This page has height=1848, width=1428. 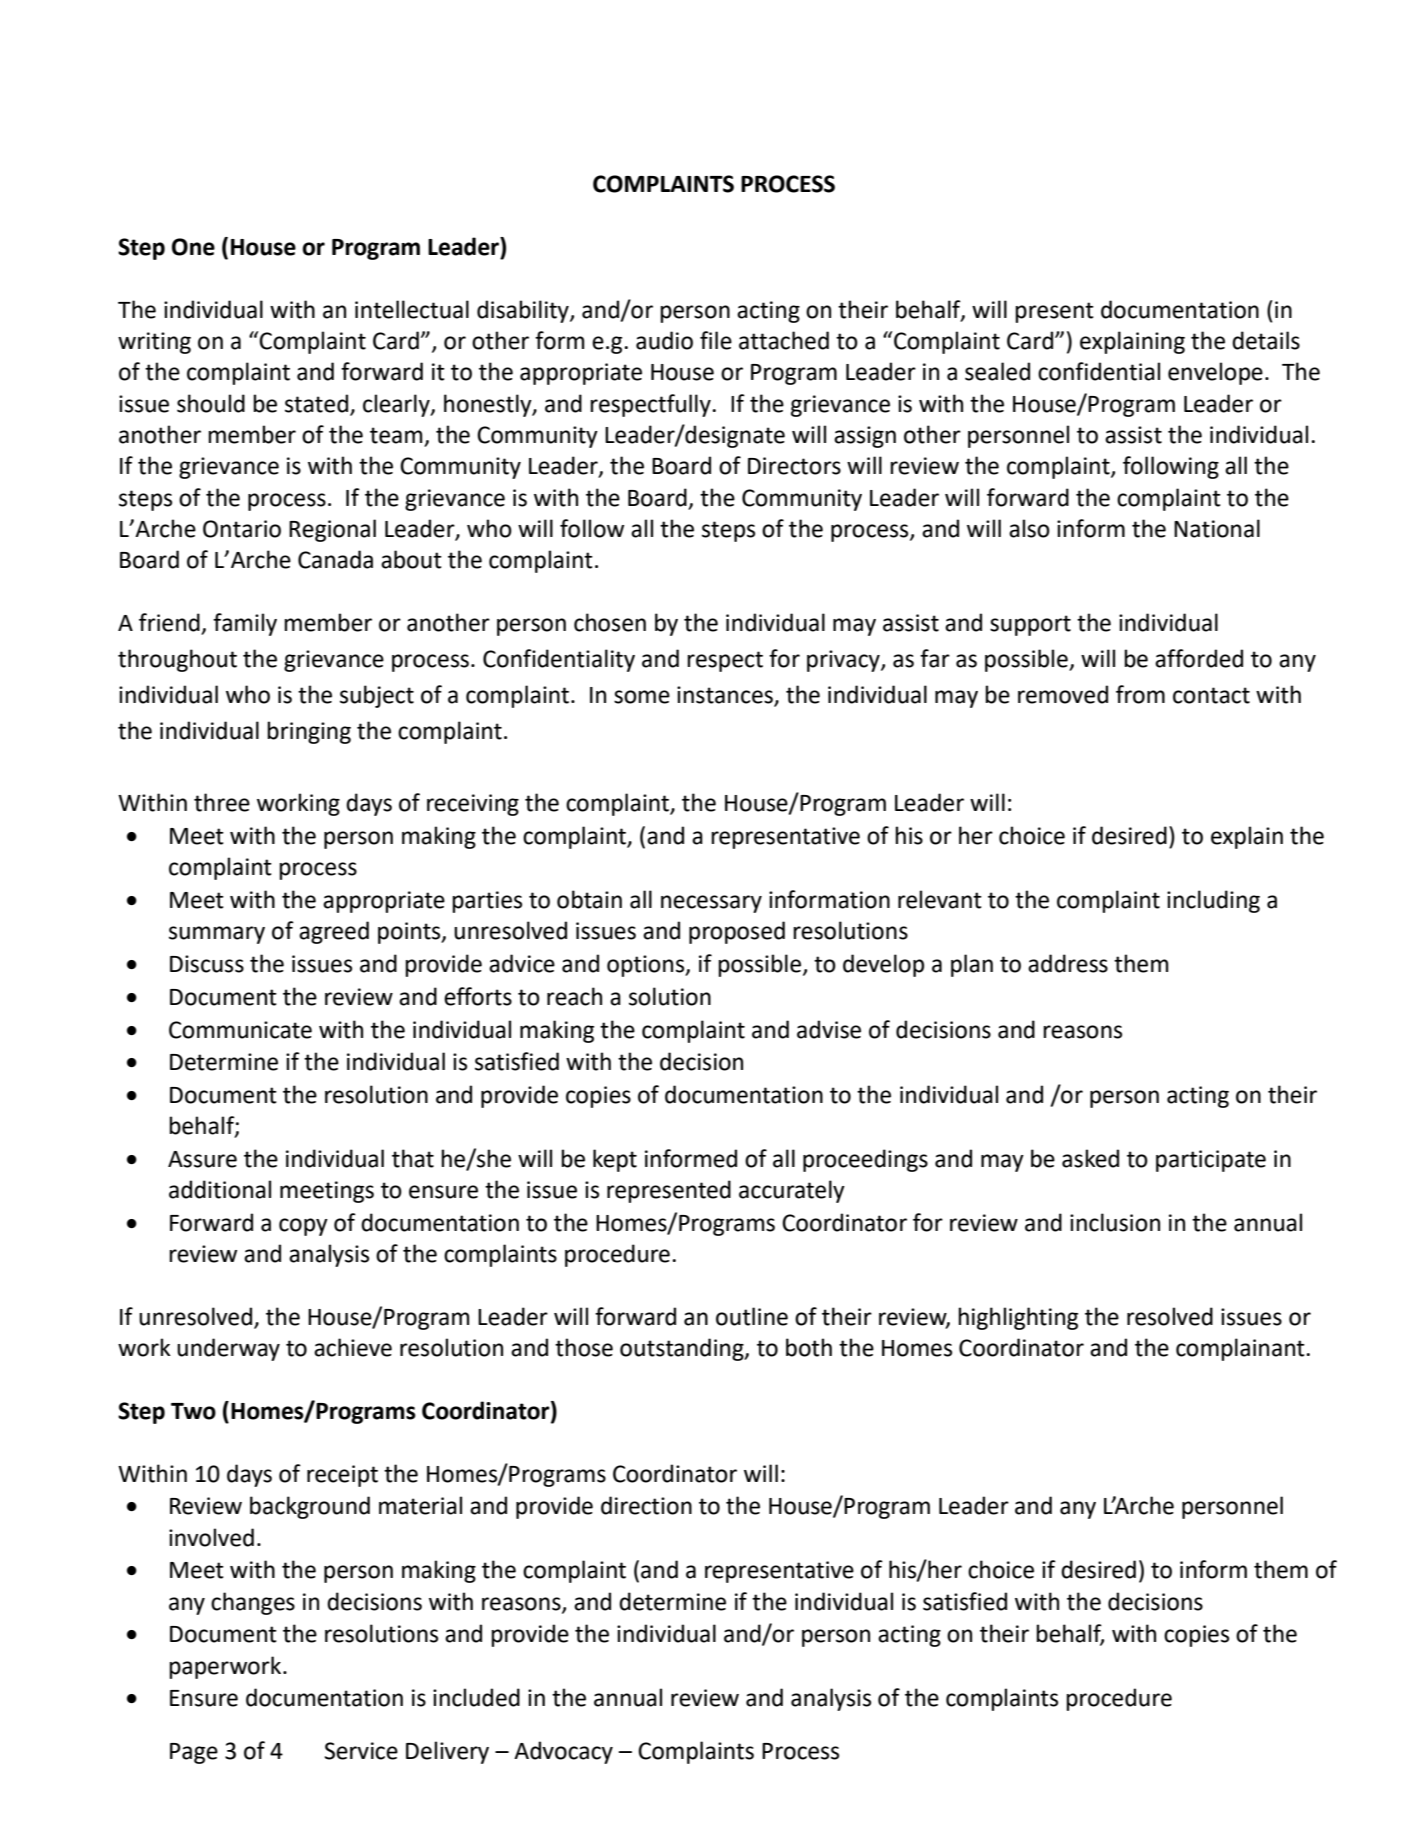 I want to click on stated, so click(x=316, y=403).
